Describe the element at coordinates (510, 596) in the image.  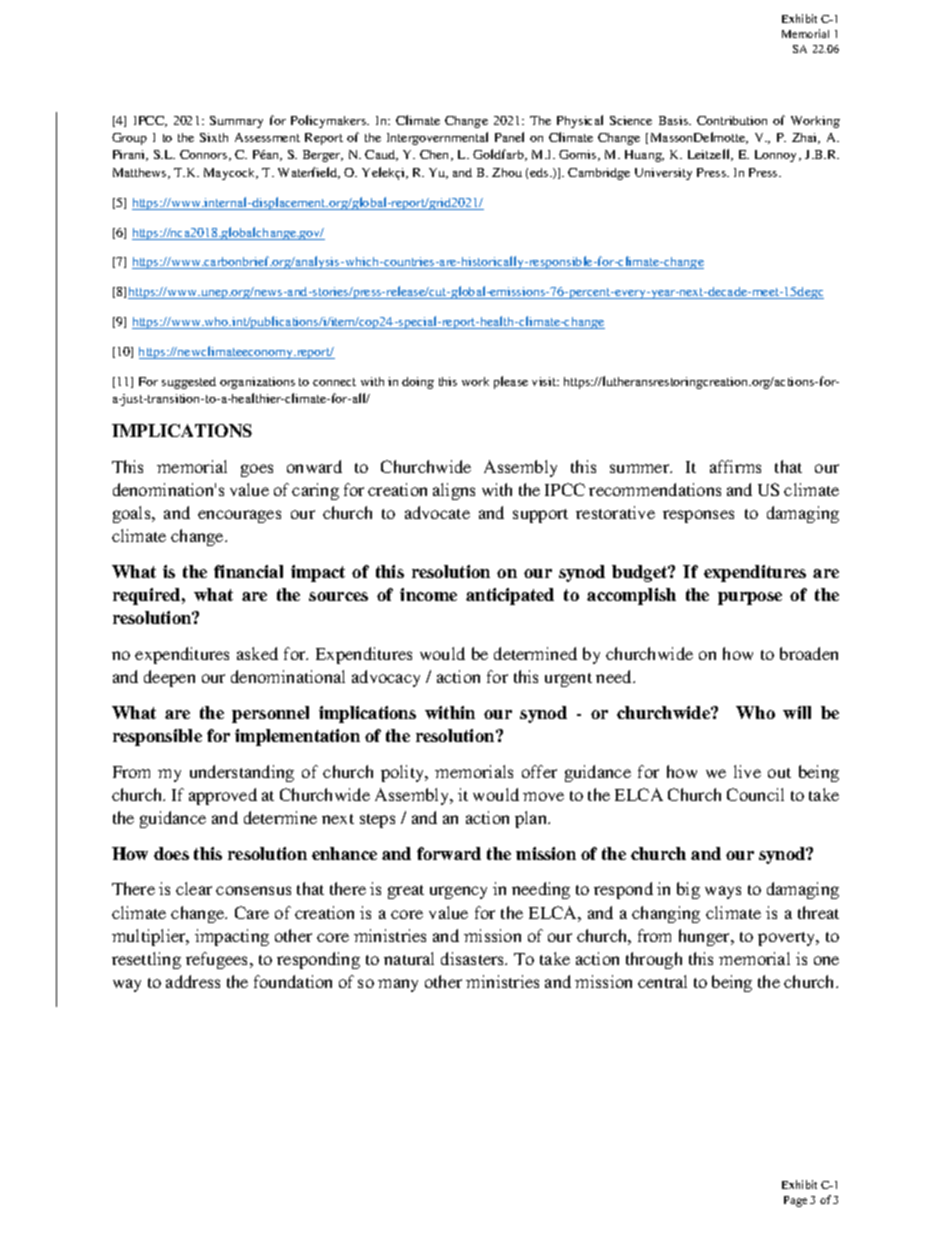
I see `anticipated` at that location.
